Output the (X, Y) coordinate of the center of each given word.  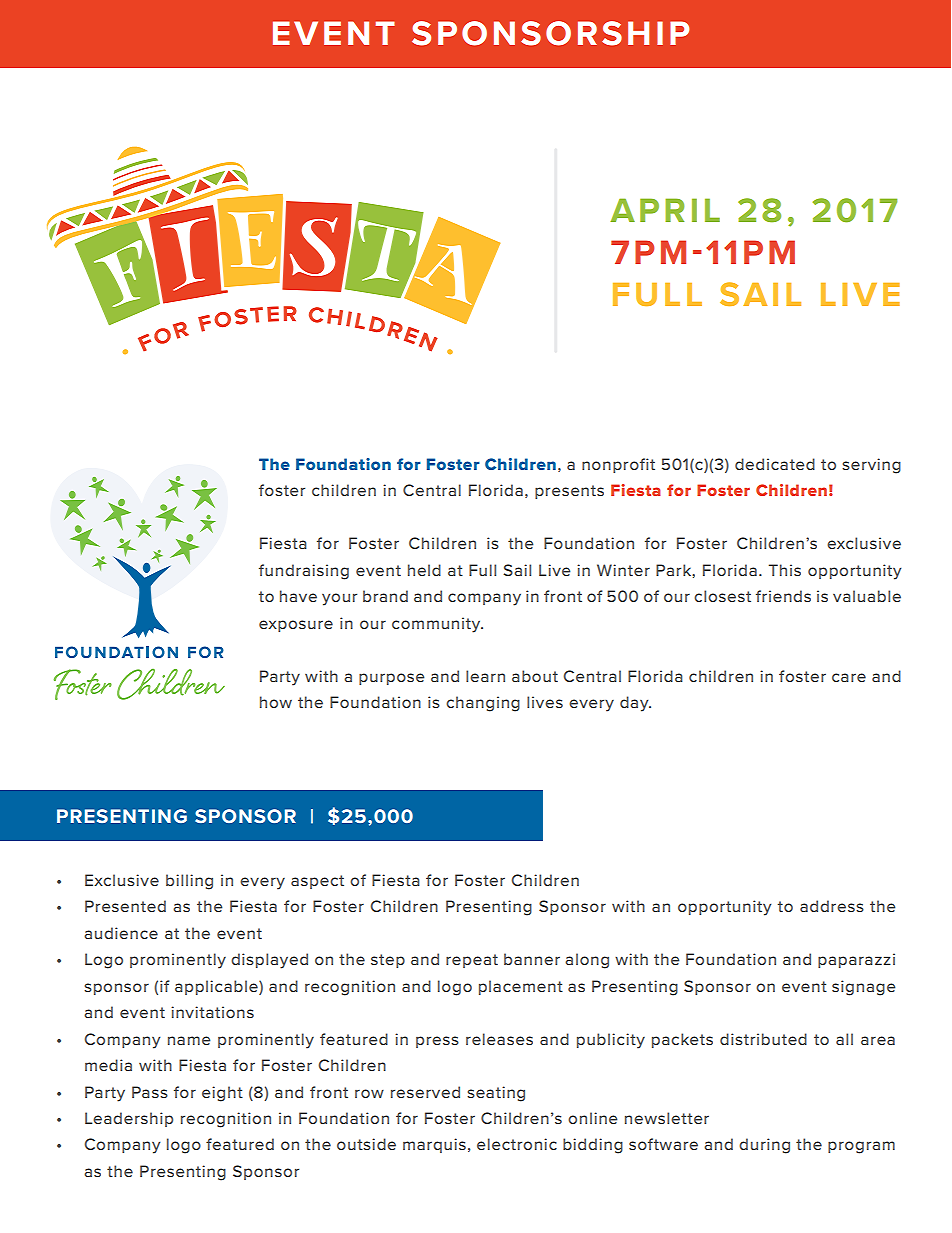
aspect (317, 882)
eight (222, 1094)
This (785, 570)
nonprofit (618, 465)
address (832, 906)
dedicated (775, 464)
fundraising (304, 572)
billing (189, 882)
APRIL (665, 210)
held (424, 570)
